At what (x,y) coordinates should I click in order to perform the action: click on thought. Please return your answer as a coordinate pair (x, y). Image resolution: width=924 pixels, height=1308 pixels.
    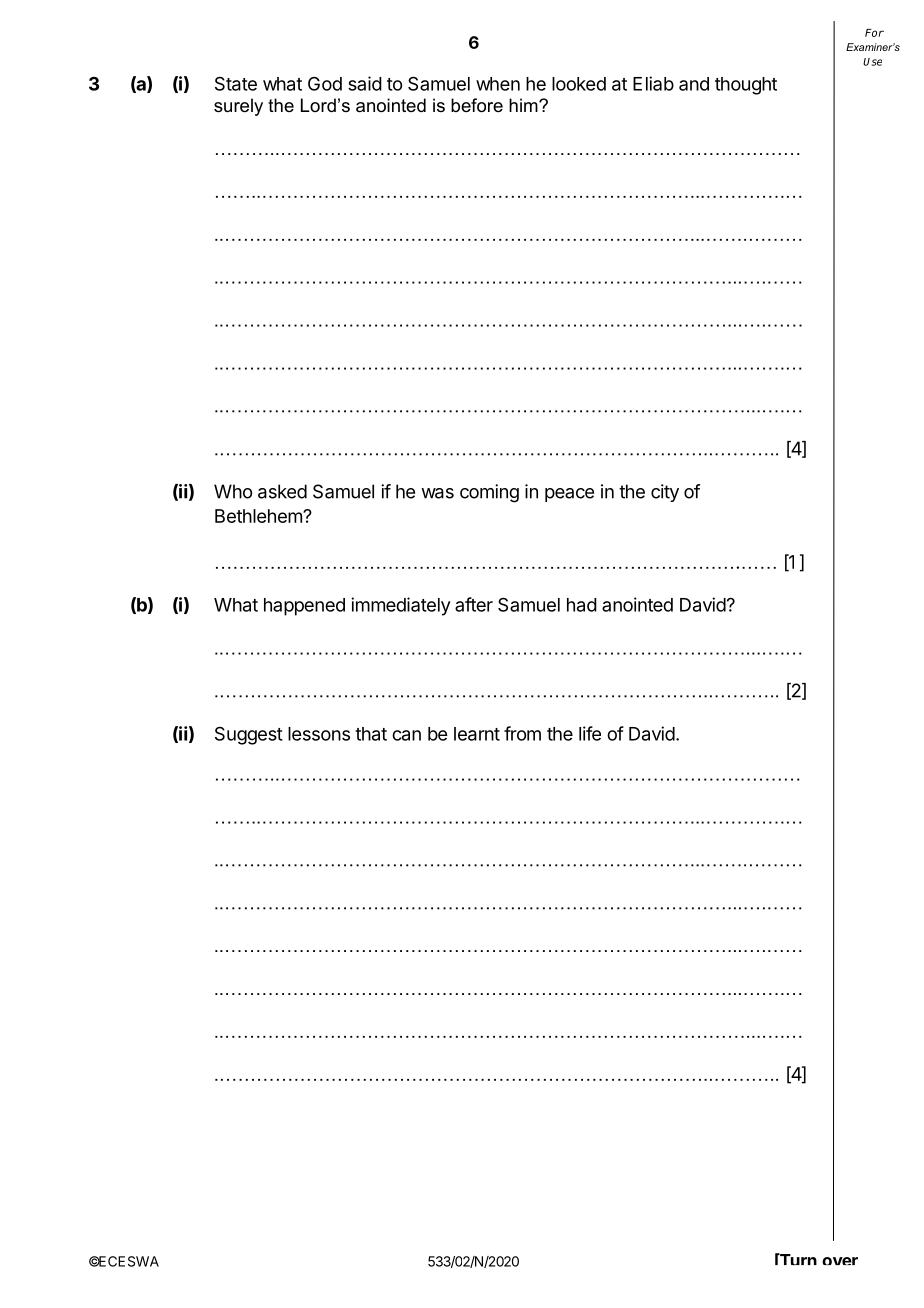
    Looking at the image, I should click on (746, 86).
